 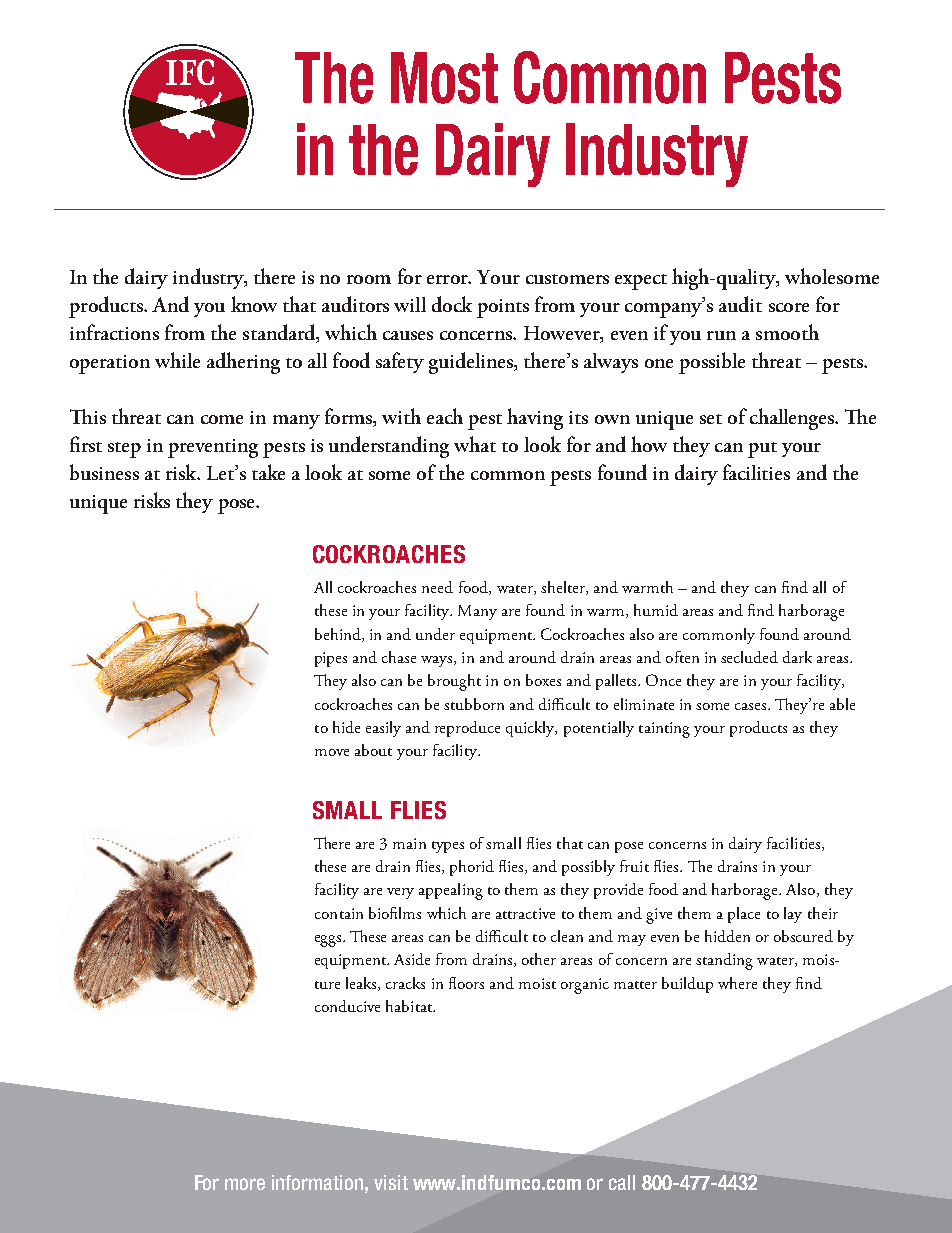 I want to click on while, so click(x=177, y=360).
